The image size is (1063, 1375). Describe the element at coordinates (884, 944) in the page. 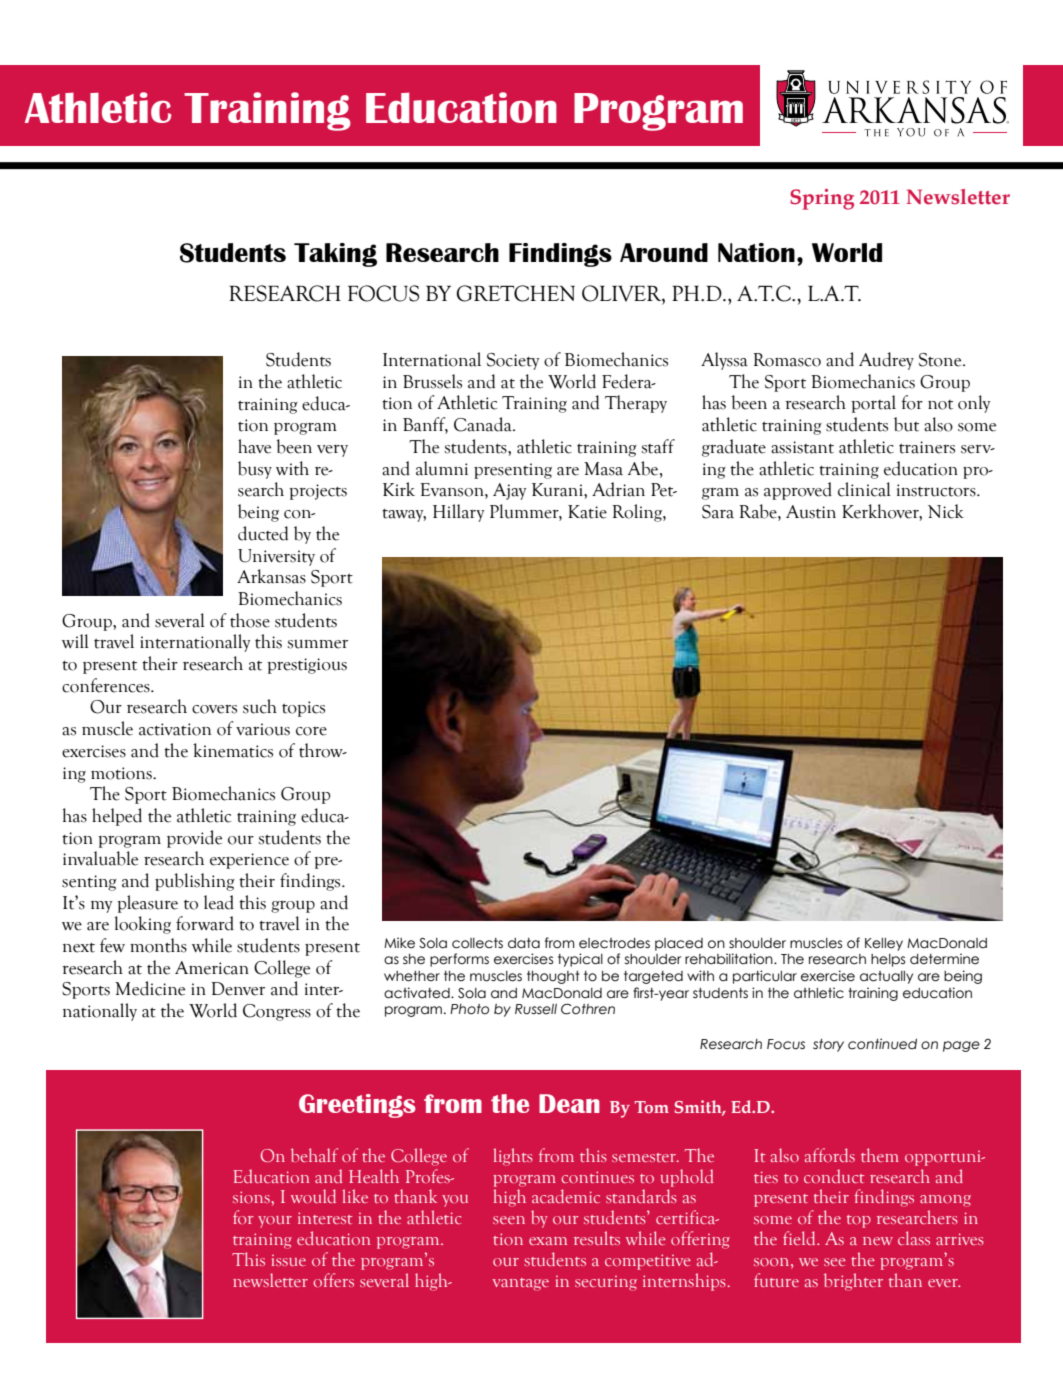

I see `Kelley` at that location.
